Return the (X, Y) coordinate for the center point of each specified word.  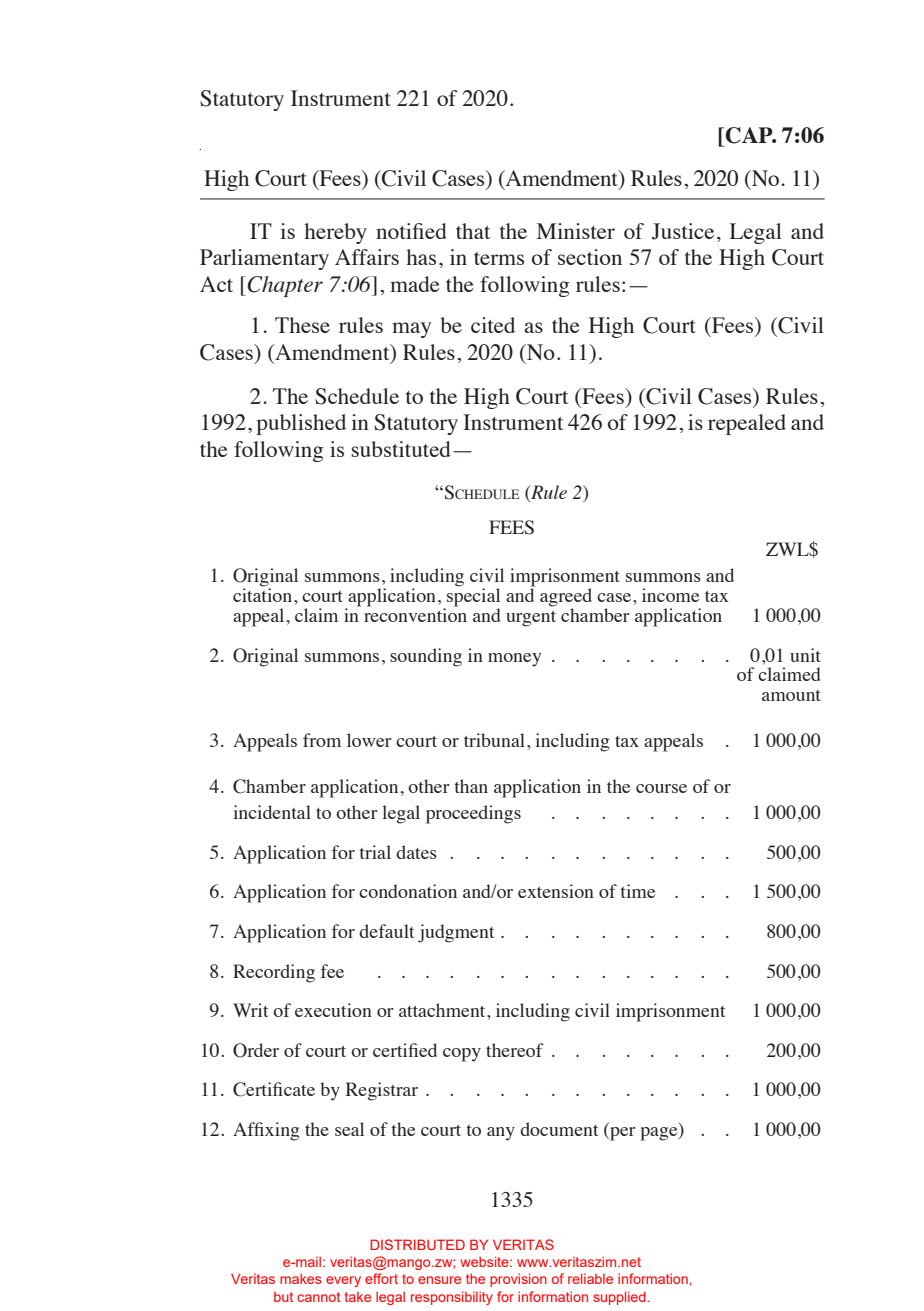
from (322, 740)
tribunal (494, 740)
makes (301, 1278)
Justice (683, 231)
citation (264, 594)
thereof (515, 1050)
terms (499, 258)
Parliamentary (264, 259)
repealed (747, 424)
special (472, 597)
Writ (250, 1010)
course (661, 788)
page (660, 1134)
